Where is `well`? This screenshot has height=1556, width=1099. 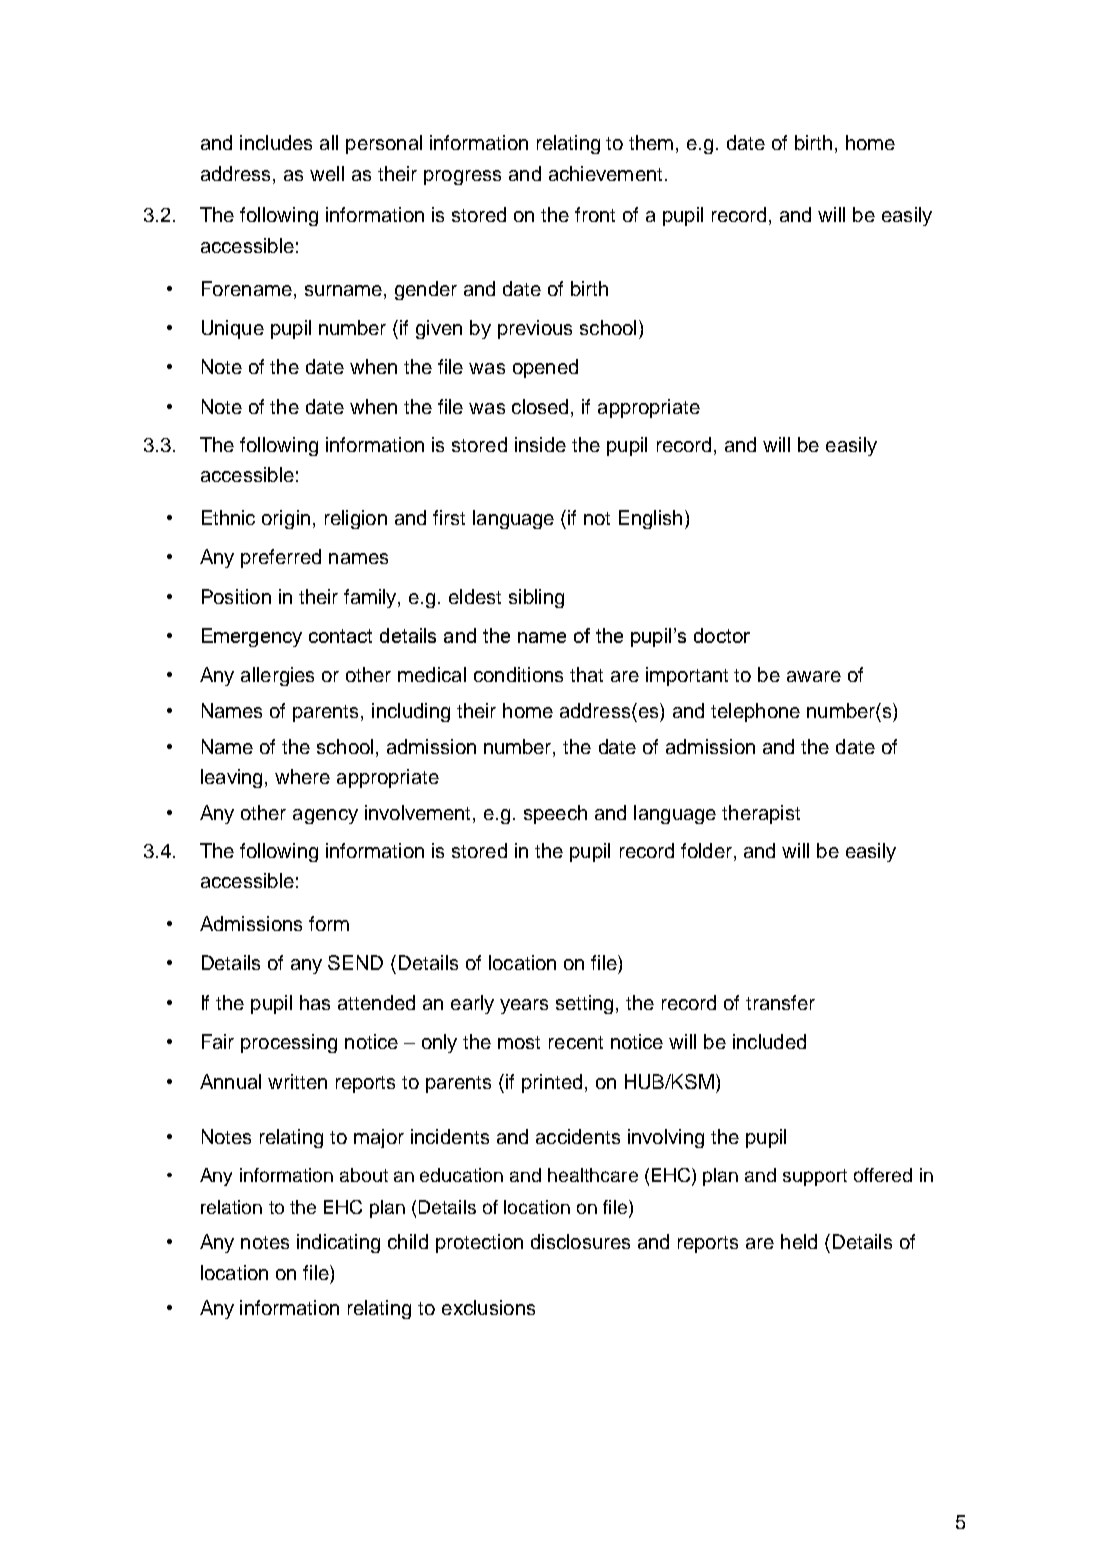 well is located at coordinates (327, 173).
